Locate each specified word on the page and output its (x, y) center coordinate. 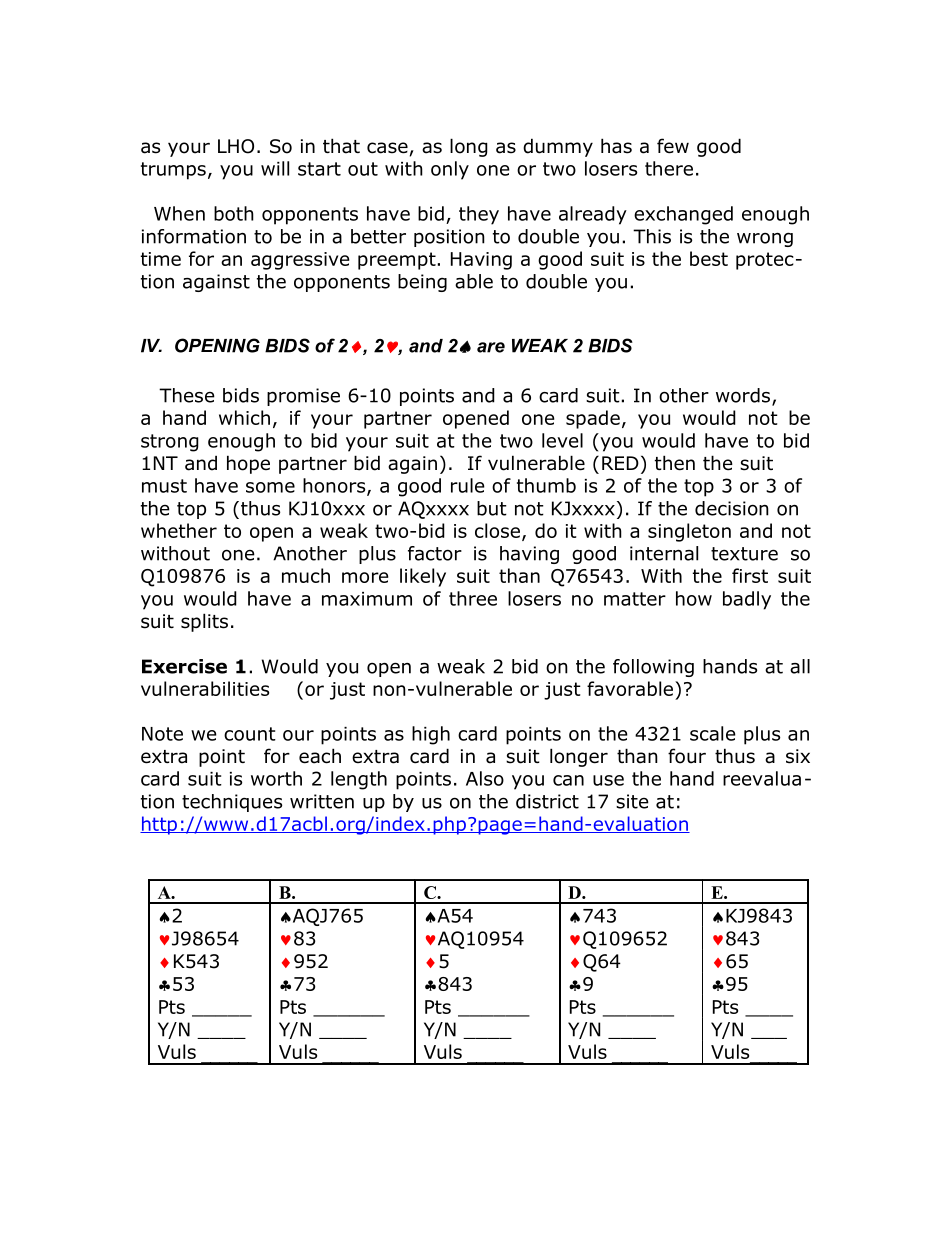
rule (468, 485)
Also (485, 778)
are (491, 347)
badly (747, 600)
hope (248, 464)
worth (276, 778)
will (275, 168)
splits (204, 622)
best (709, 258)
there (669, 168)
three (473, 598)
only (450, 170)
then (675, 463)
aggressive (300, 261)
